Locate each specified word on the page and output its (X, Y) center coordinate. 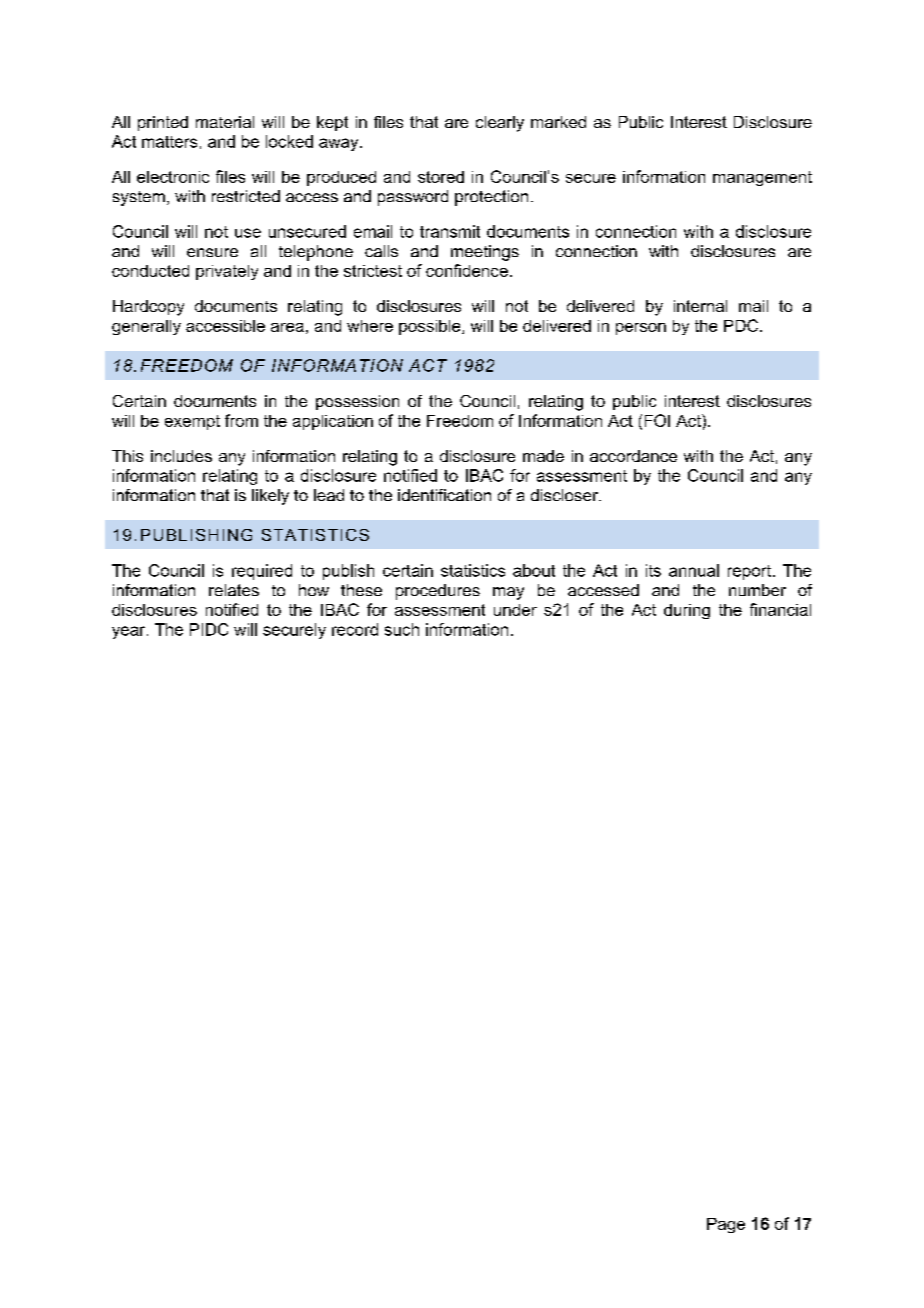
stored (441, 177)
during (687, 611)
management (762, 178)
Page (726, 1225)
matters (169, 142)
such (402, 629)
